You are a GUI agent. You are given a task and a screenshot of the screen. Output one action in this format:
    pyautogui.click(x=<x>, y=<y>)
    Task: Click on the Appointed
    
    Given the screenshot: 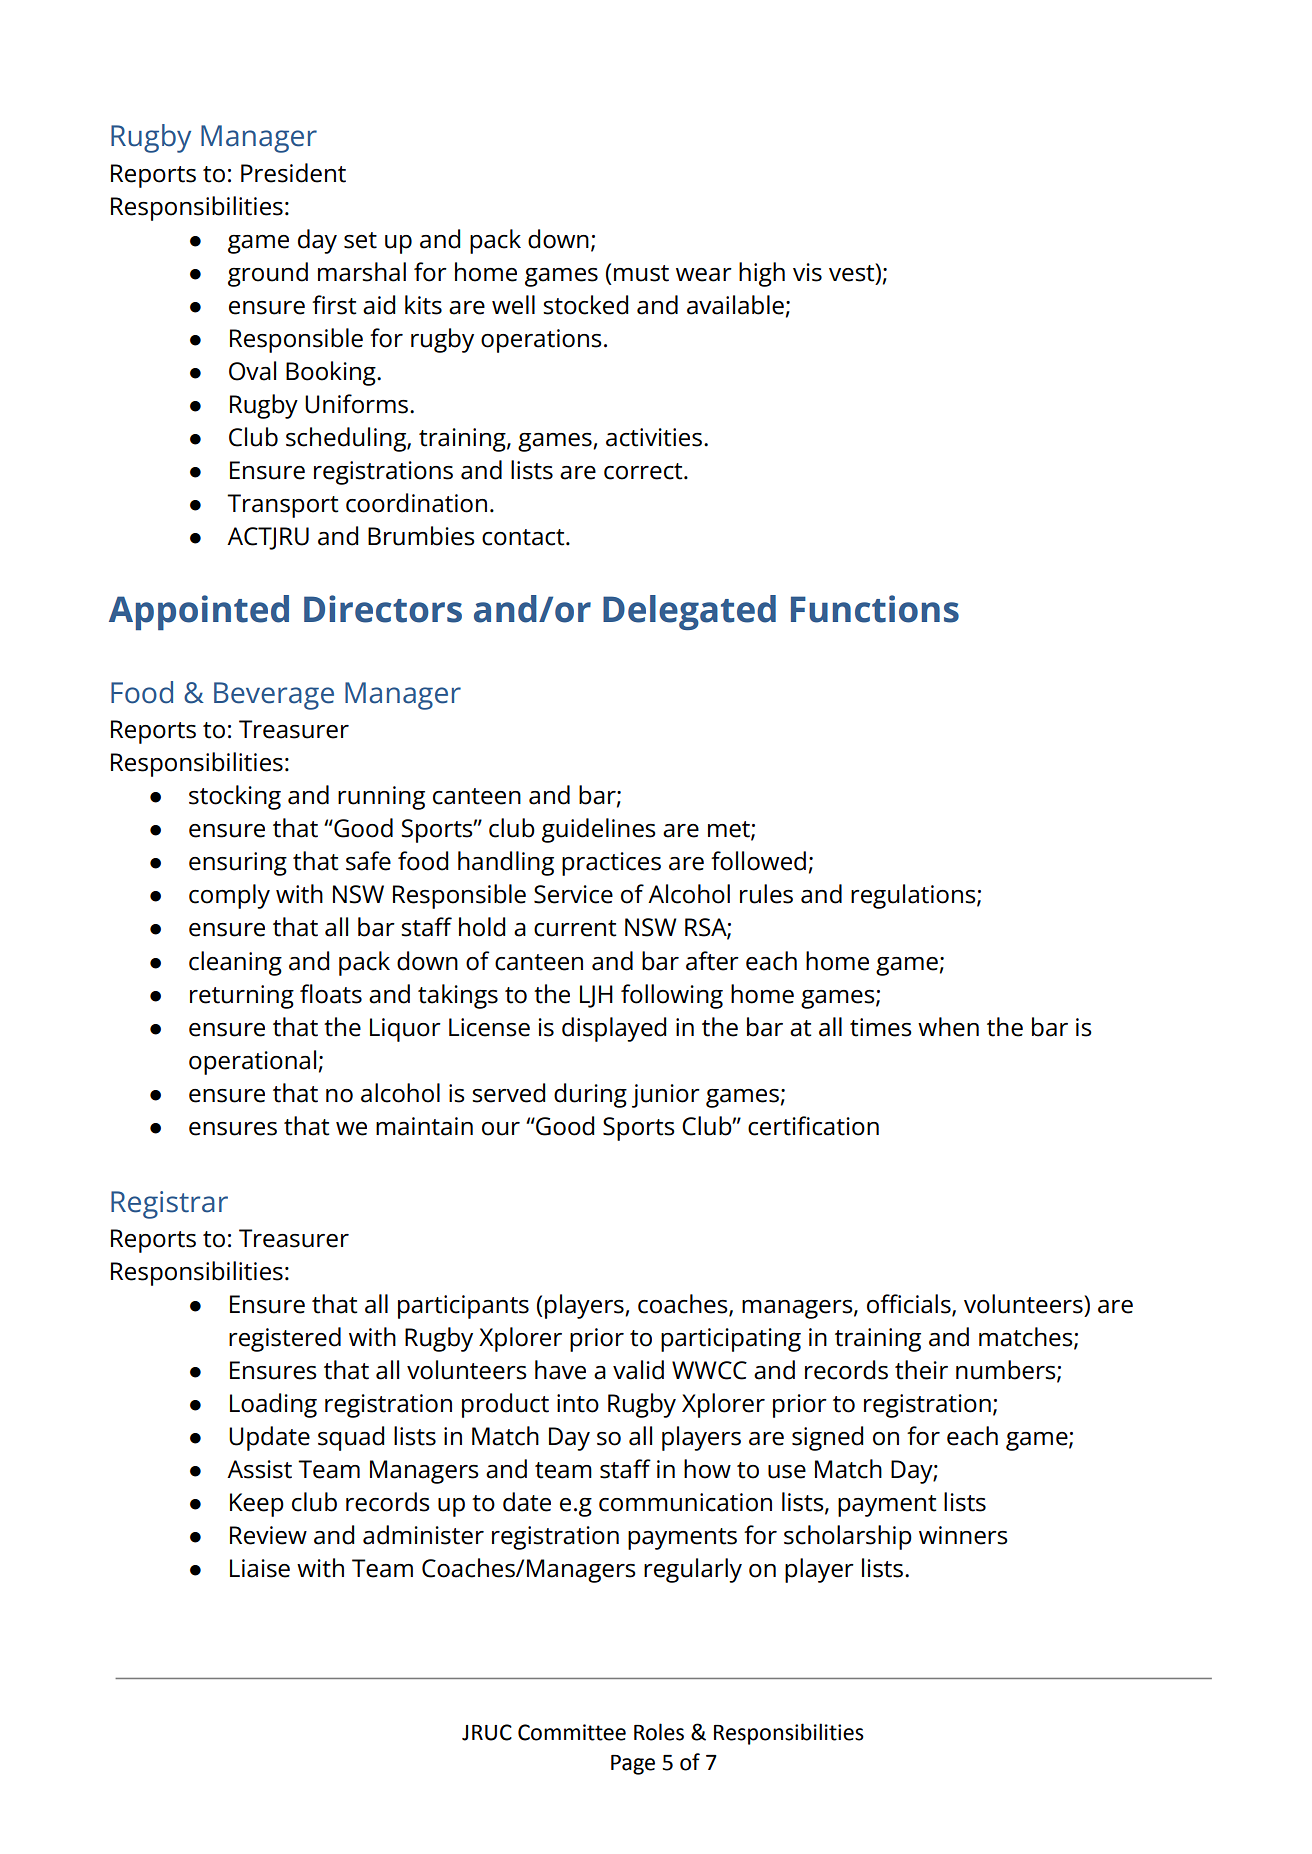 What is the action you would take?
    pyautogui.click(x=199, y=612)
